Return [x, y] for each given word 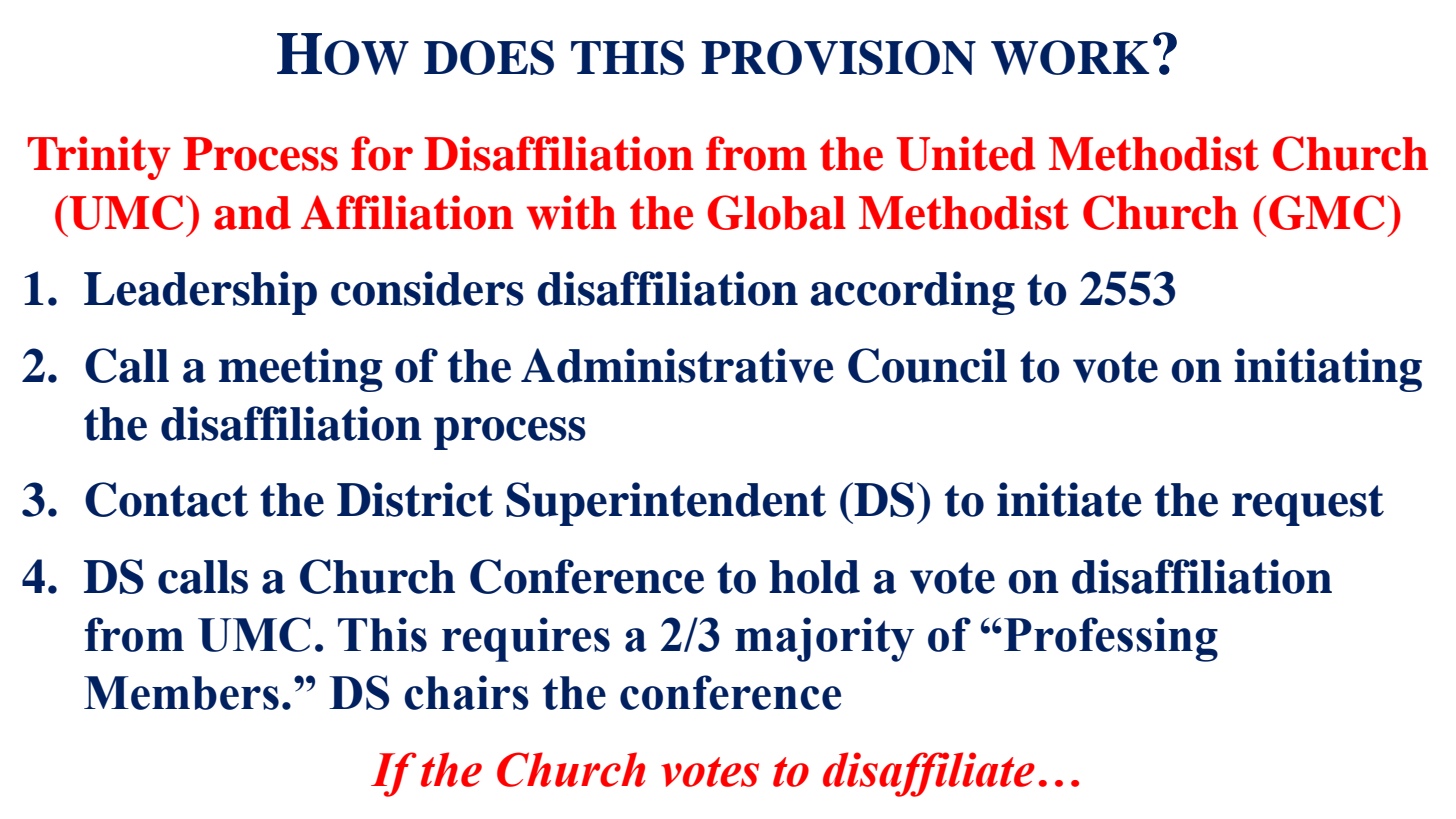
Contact [166, 499]
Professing [1111, 639]
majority [824, 639]
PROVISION [838, 57]
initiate [1069, 499]
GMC [1327, 212]
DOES [489, 57]
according [913, 293]
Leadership [200, 293]
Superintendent [666, 504]
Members [181, 693]
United [966, 153]
